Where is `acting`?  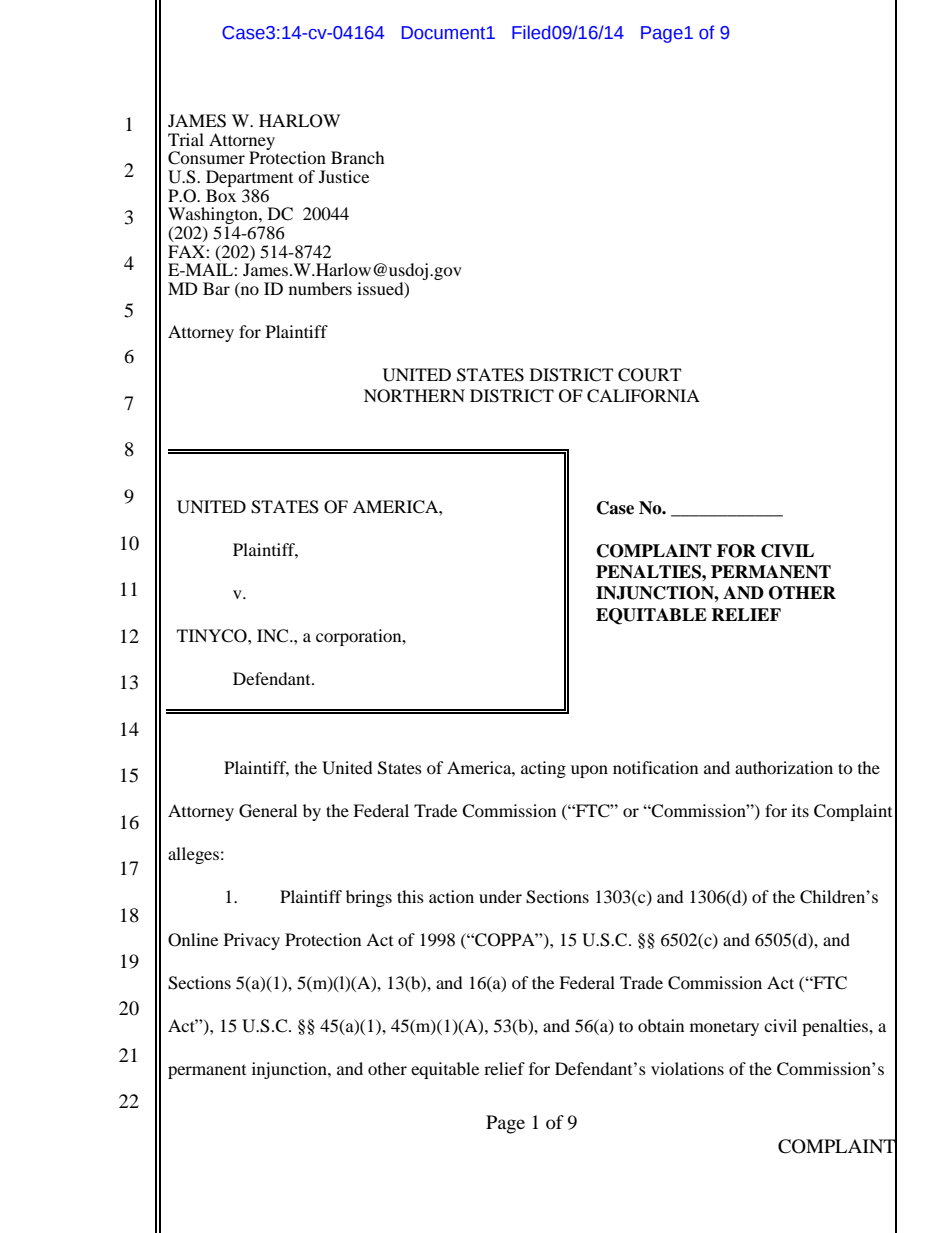
acting is located at coordinates (543, 769).
